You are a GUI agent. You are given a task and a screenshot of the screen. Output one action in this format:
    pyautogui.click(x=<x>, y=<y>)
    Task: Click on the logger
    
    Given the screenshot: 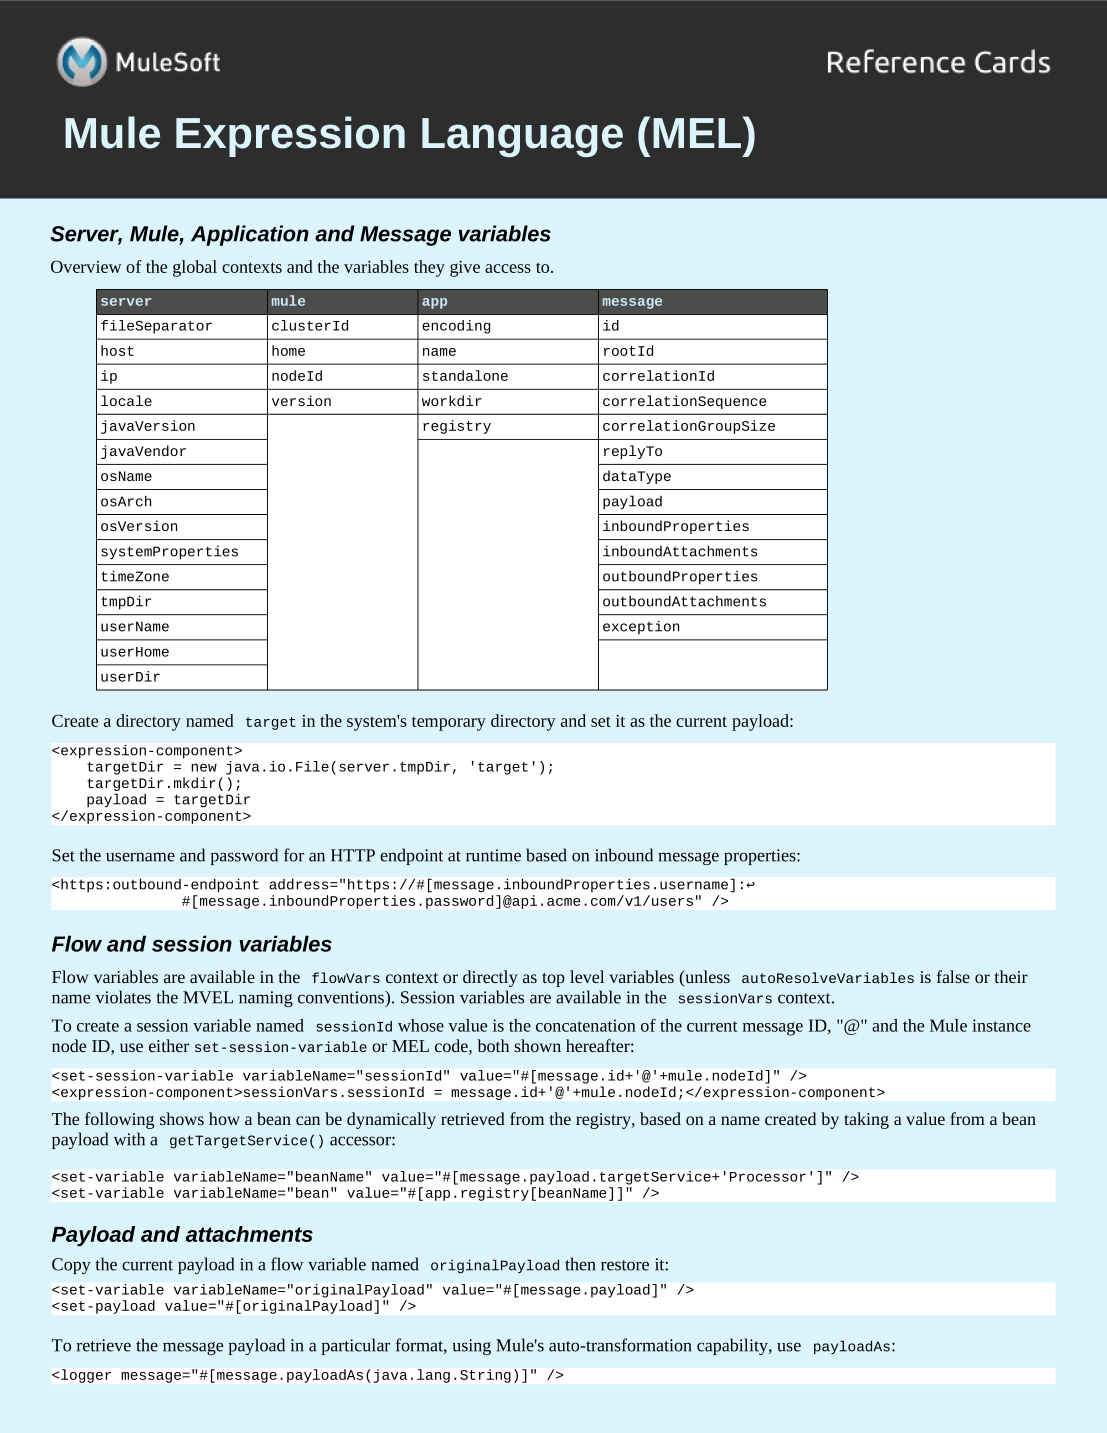 What is the action you would take?
    pyautogui.click(x=86, y=1376)
